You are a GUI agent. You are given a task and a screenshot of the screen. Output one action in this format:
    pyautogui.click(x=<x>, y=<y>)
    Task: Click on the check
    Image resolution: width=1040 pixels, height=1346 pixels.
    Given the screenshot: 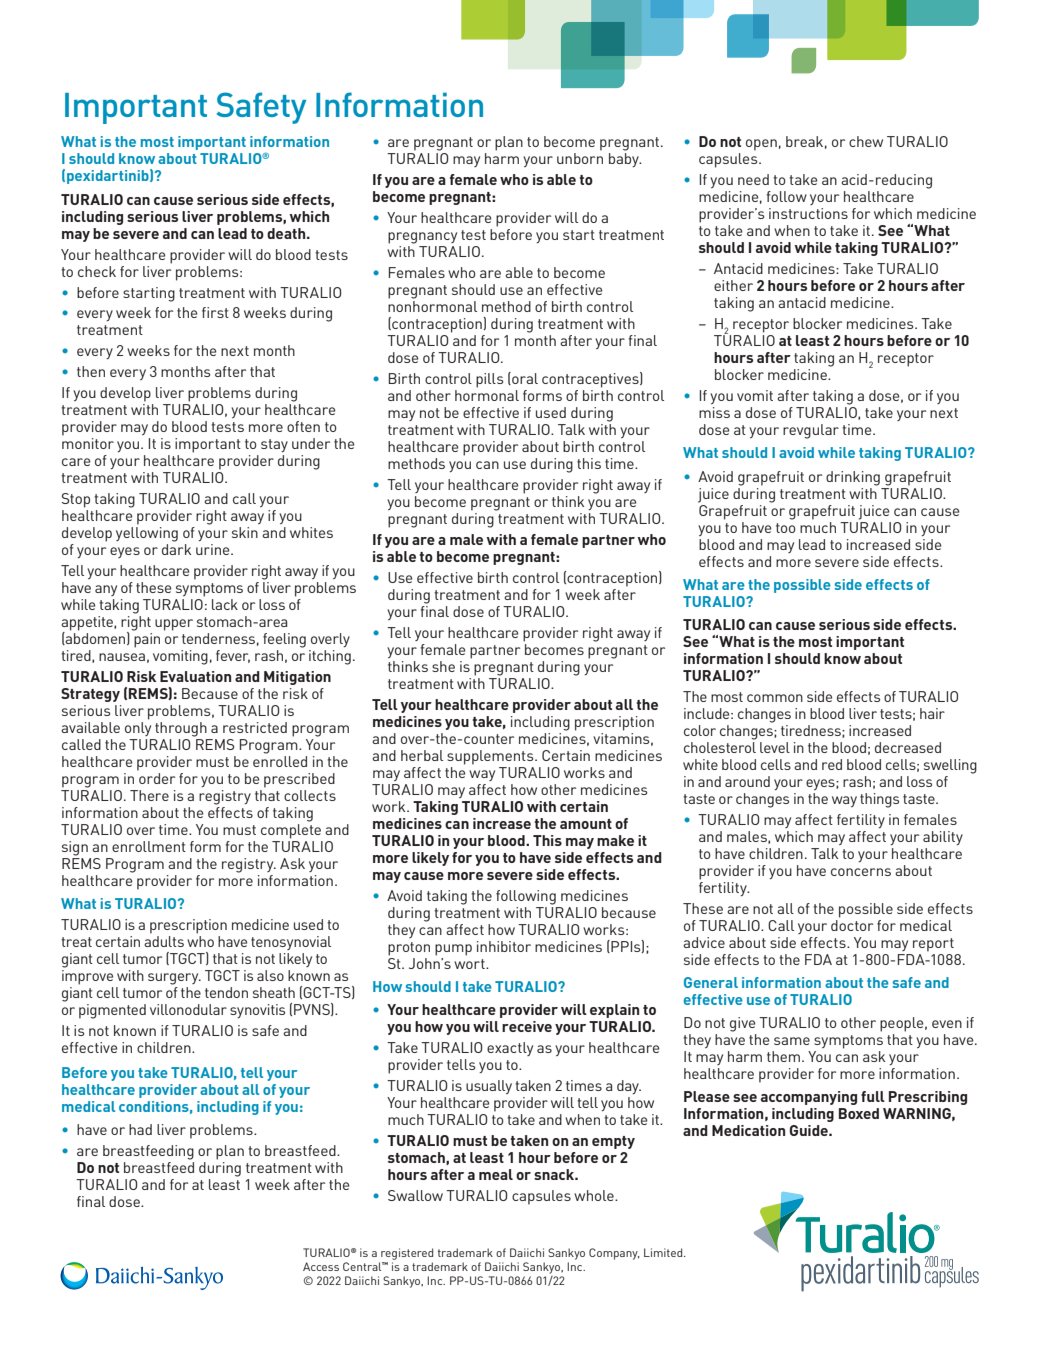 What is the action you would take?
    pyautogui.click(x=97, y=271)
